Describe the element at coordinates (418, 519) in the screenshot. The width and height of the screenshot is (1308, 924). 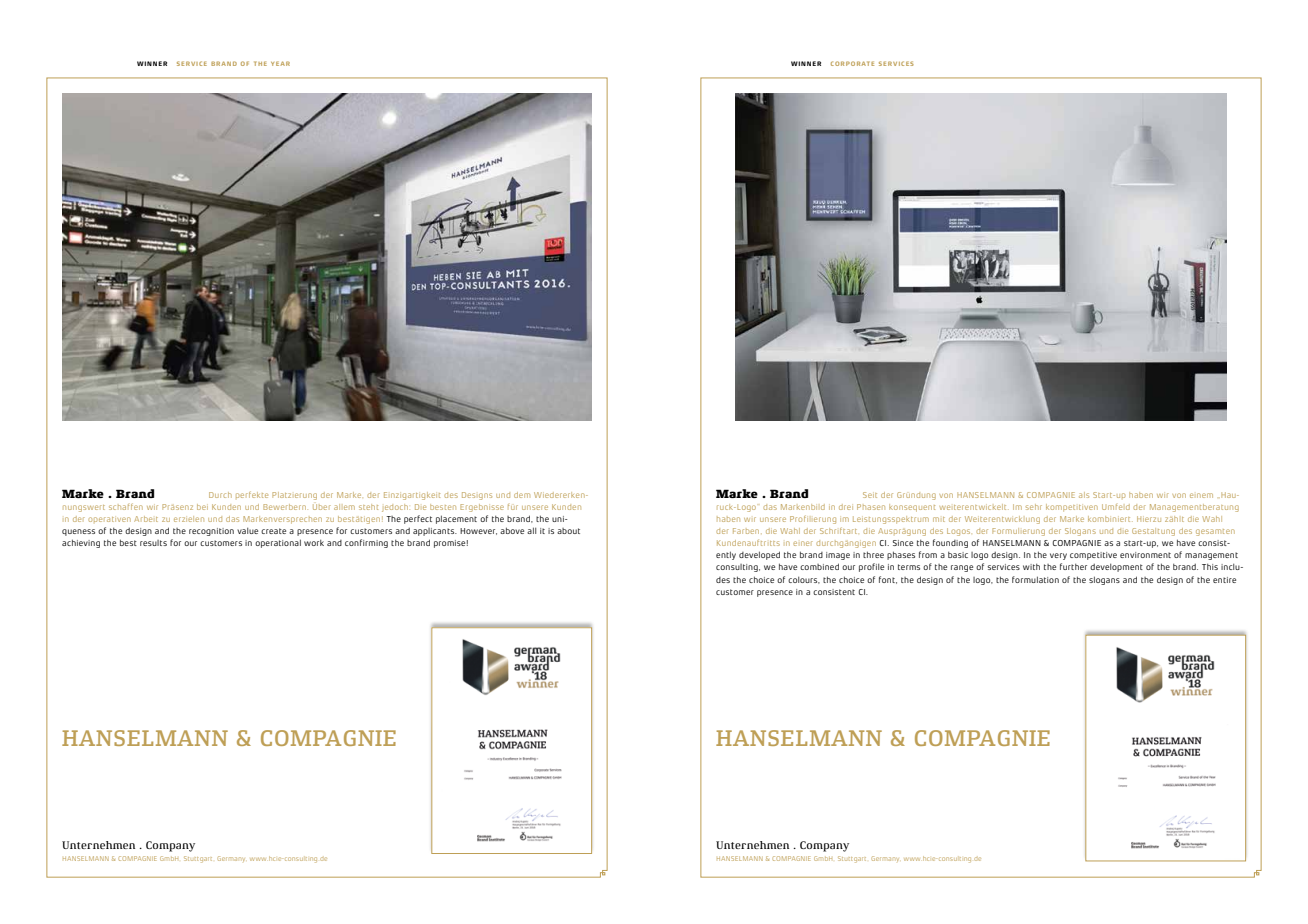
I see `perfect` at that location.
